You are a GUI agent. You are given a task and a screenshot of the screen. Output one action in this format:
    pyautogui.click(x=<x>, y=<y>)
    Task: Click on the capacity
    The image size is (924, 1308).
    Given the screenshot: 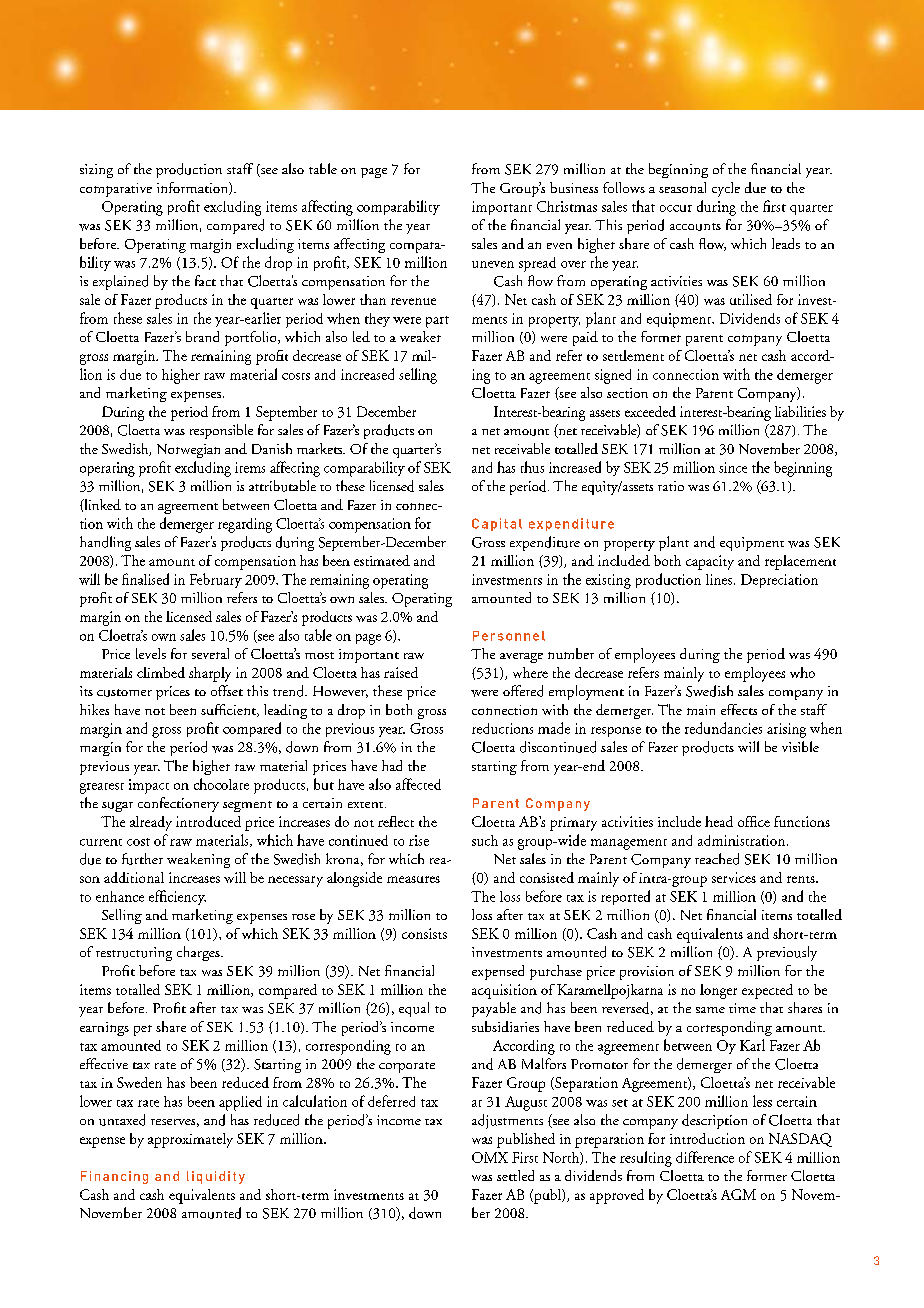 What is the action you would take?
    pyautogui.click(x=710, y=562)
